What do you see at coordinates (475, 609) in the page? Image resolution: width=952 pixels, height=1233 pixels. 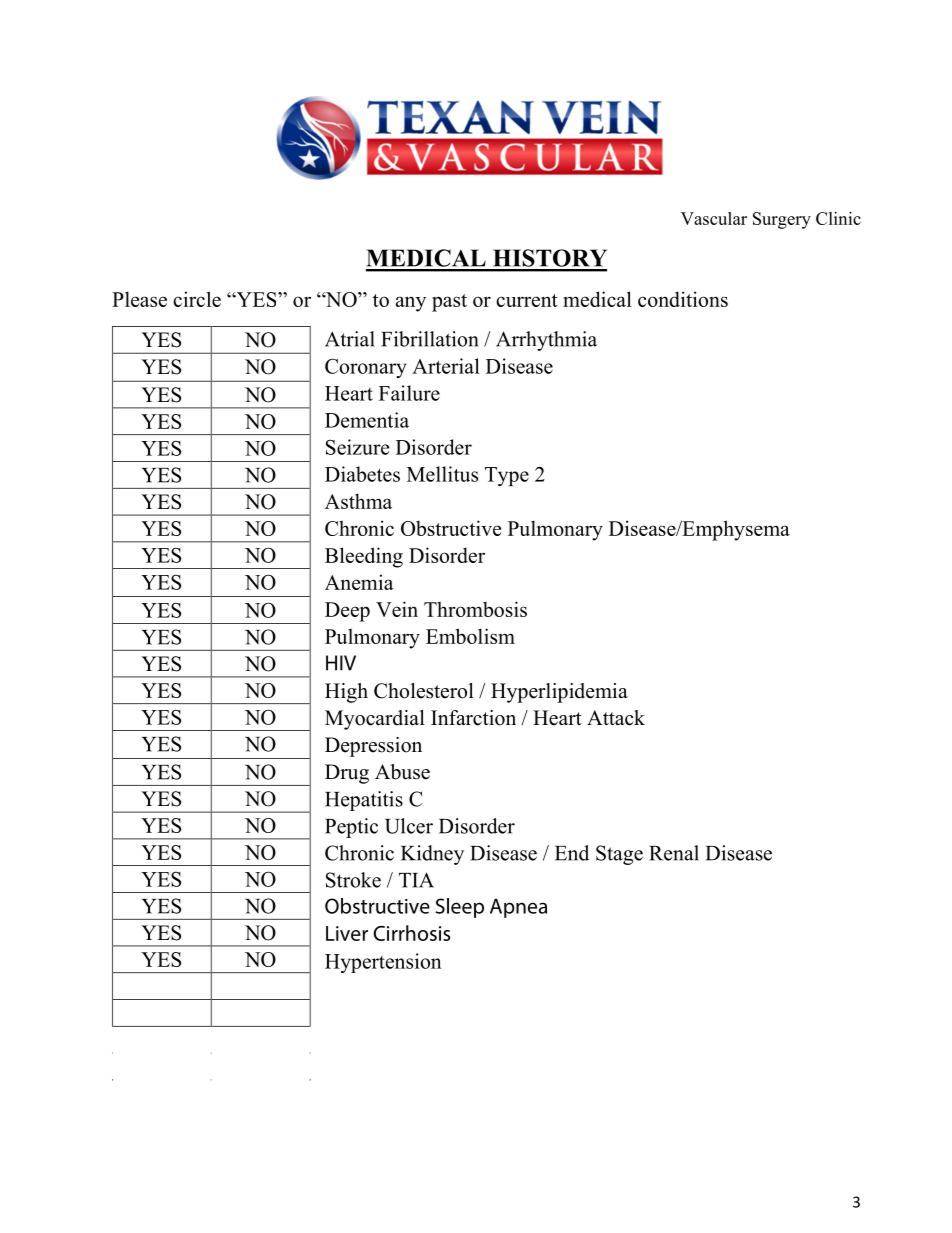 I see `Thrombosis` at bounding box center [475, 609].
